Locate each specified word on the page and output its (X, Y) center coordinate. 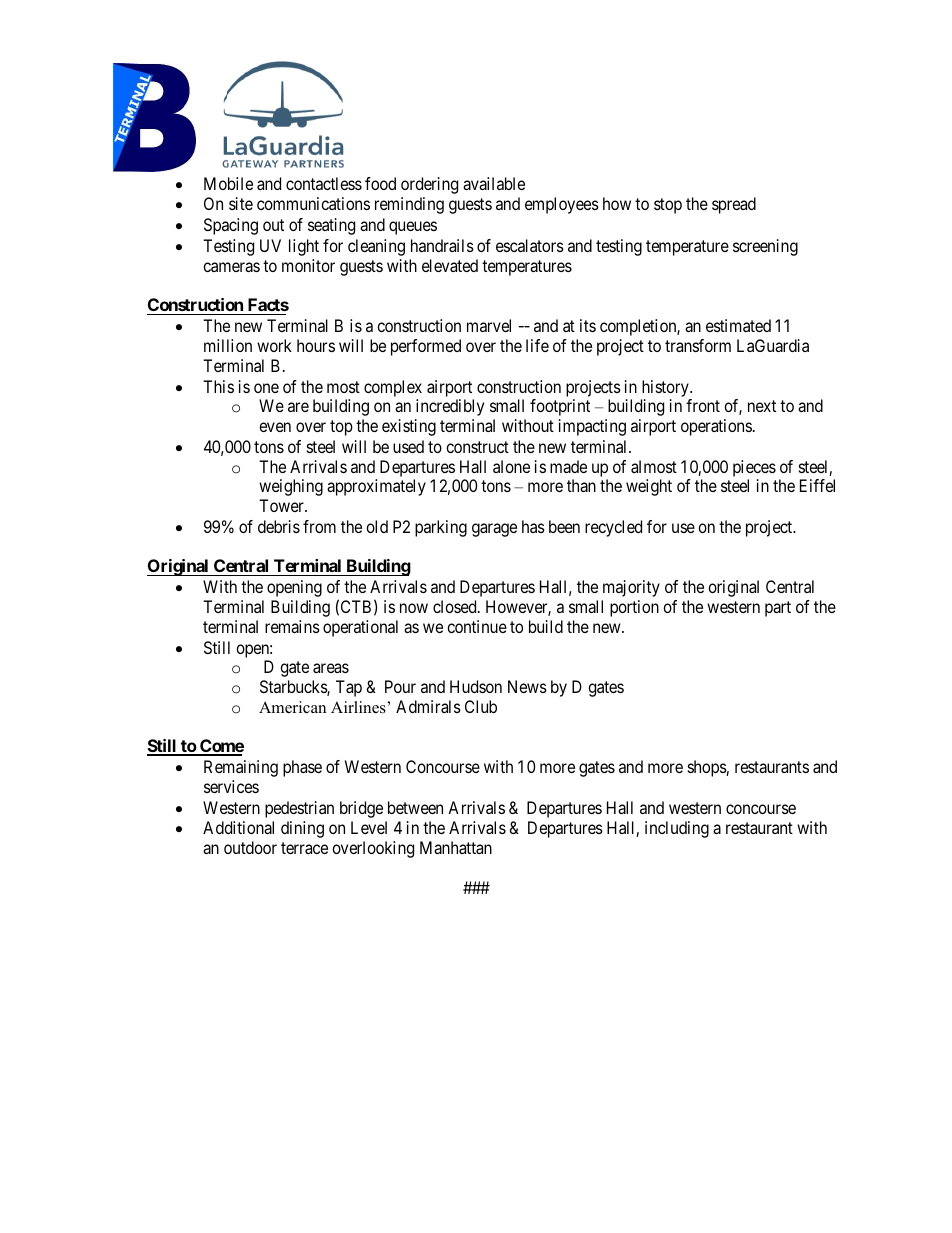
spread (734, 205)
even (275, 427)
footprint (560, 407)
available (494, 183)
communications (313, 203)
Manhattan (456, 847)
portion (634, 608)
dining (302, 829)
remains (292, 626)
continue (477, 626)
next (762, 406)
